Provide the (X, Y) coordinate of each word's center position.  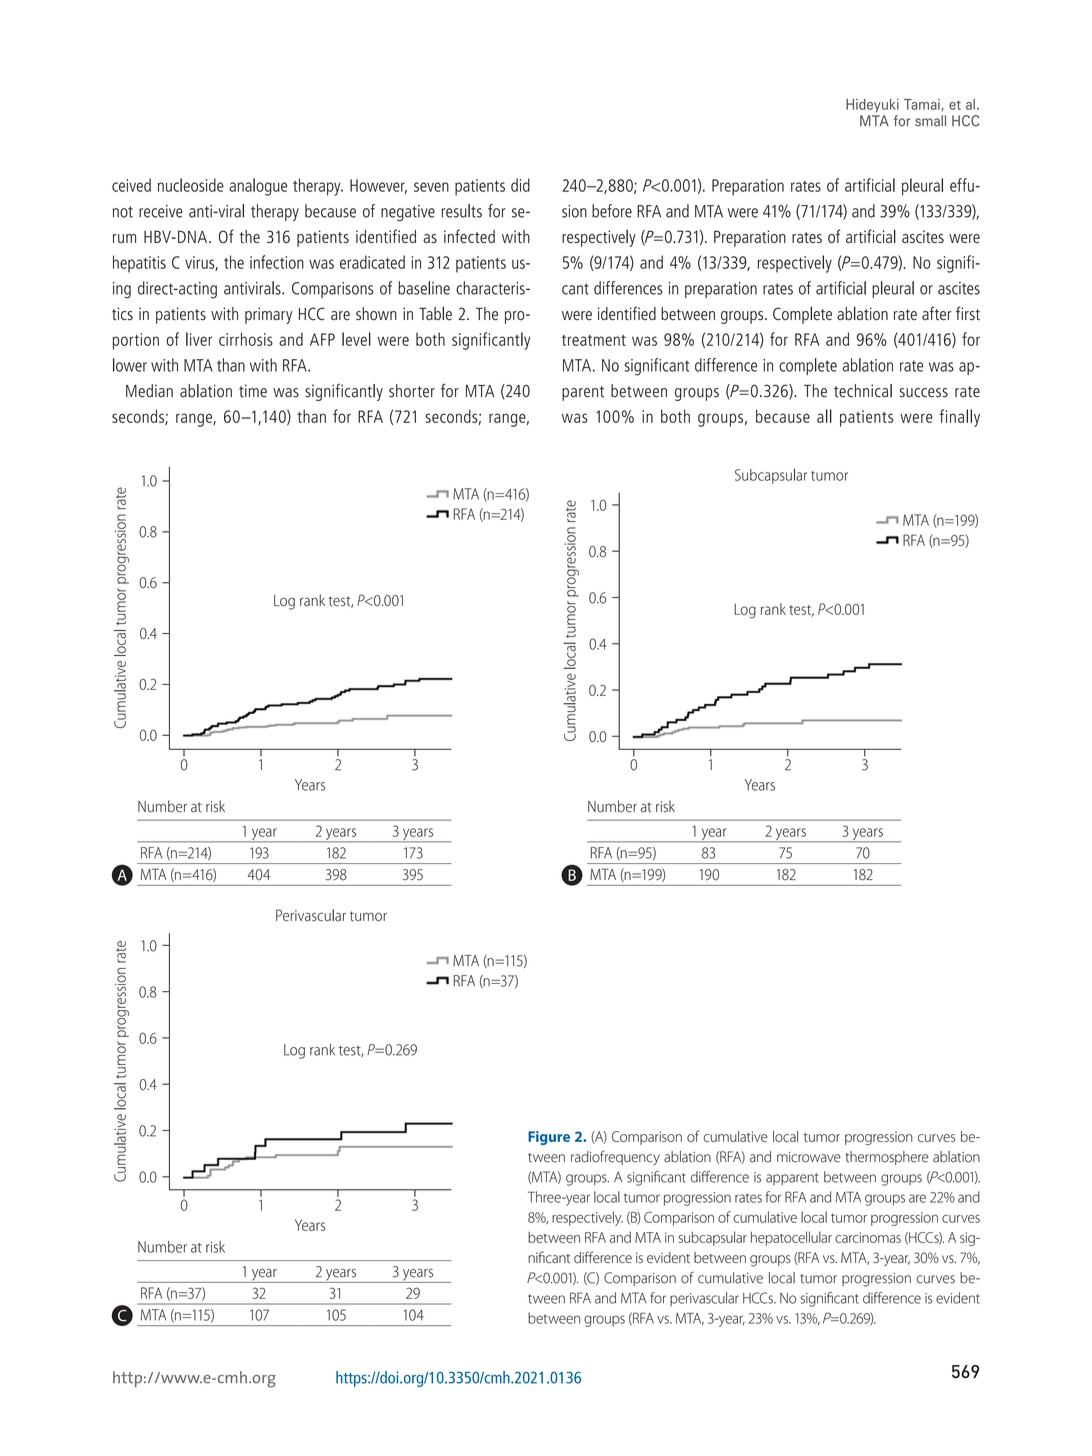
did (520, 185)
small (930, 121)
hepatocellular (791, 1238)
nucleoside (191, 185)
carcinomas (868, 1237)
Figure (549, 1138)
